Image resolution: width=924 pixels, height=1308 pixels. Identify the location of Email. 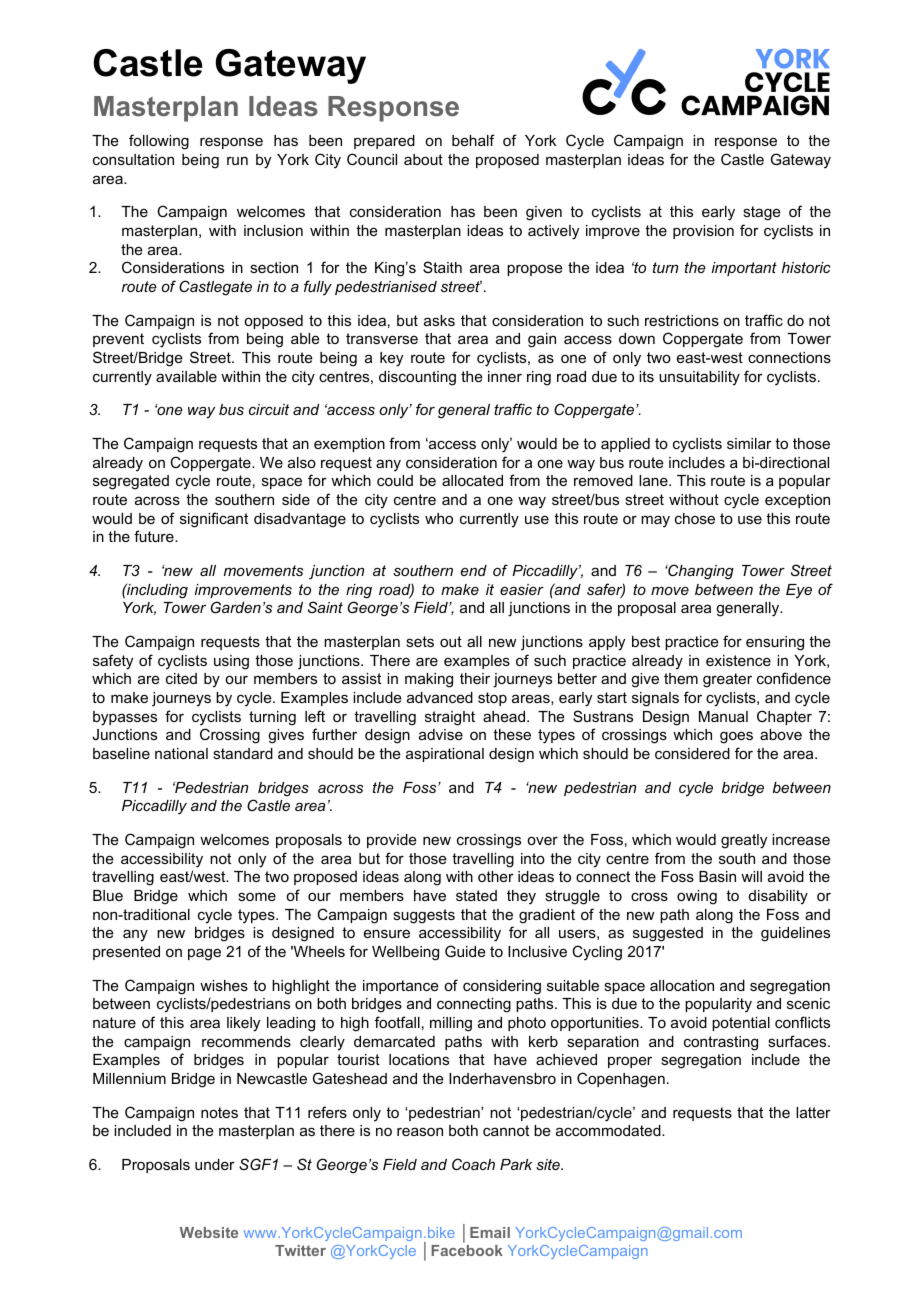
(490, 1232).
